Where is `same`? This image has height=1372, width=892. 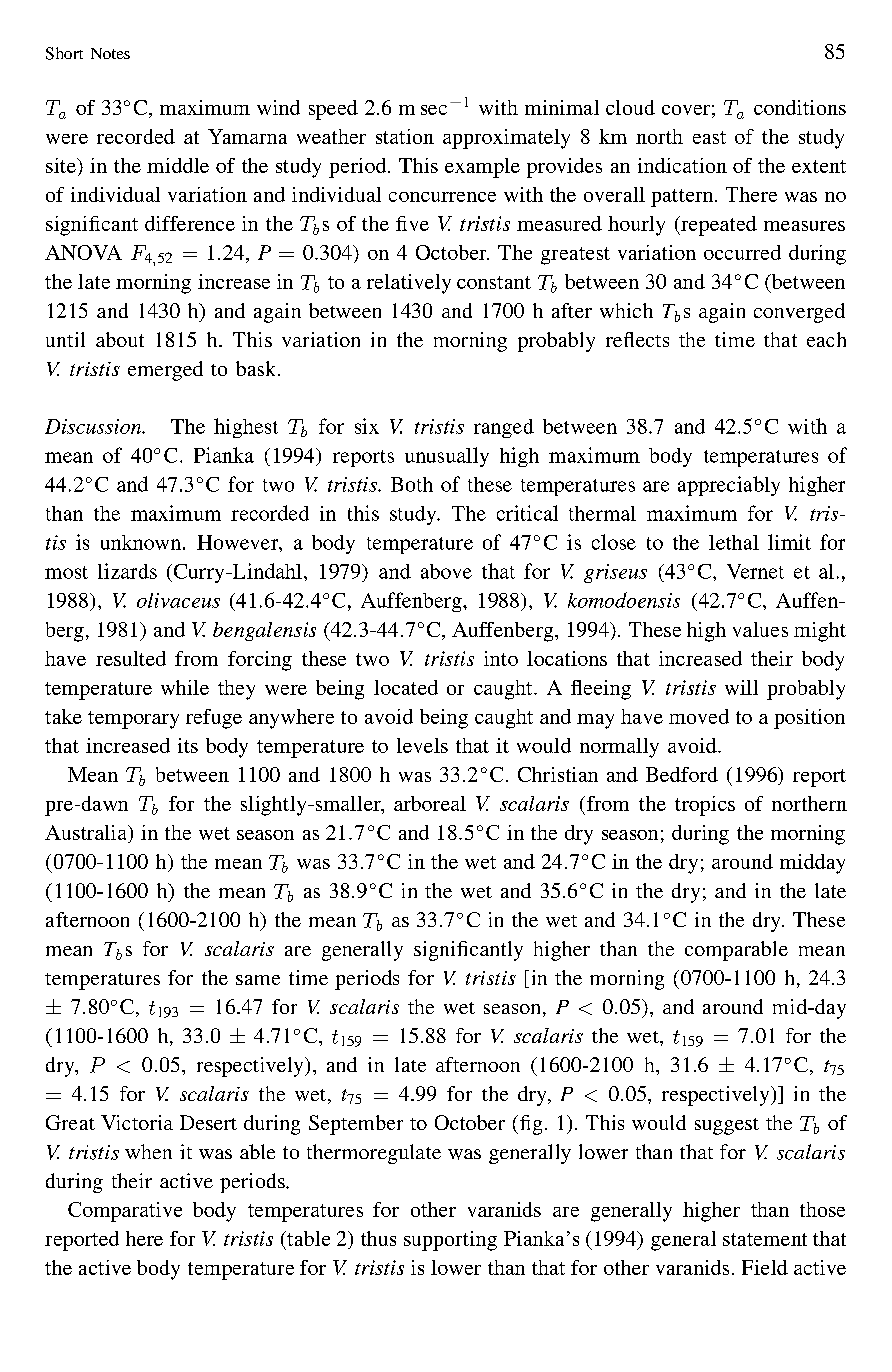 same is located at coordinates (258, 980).
